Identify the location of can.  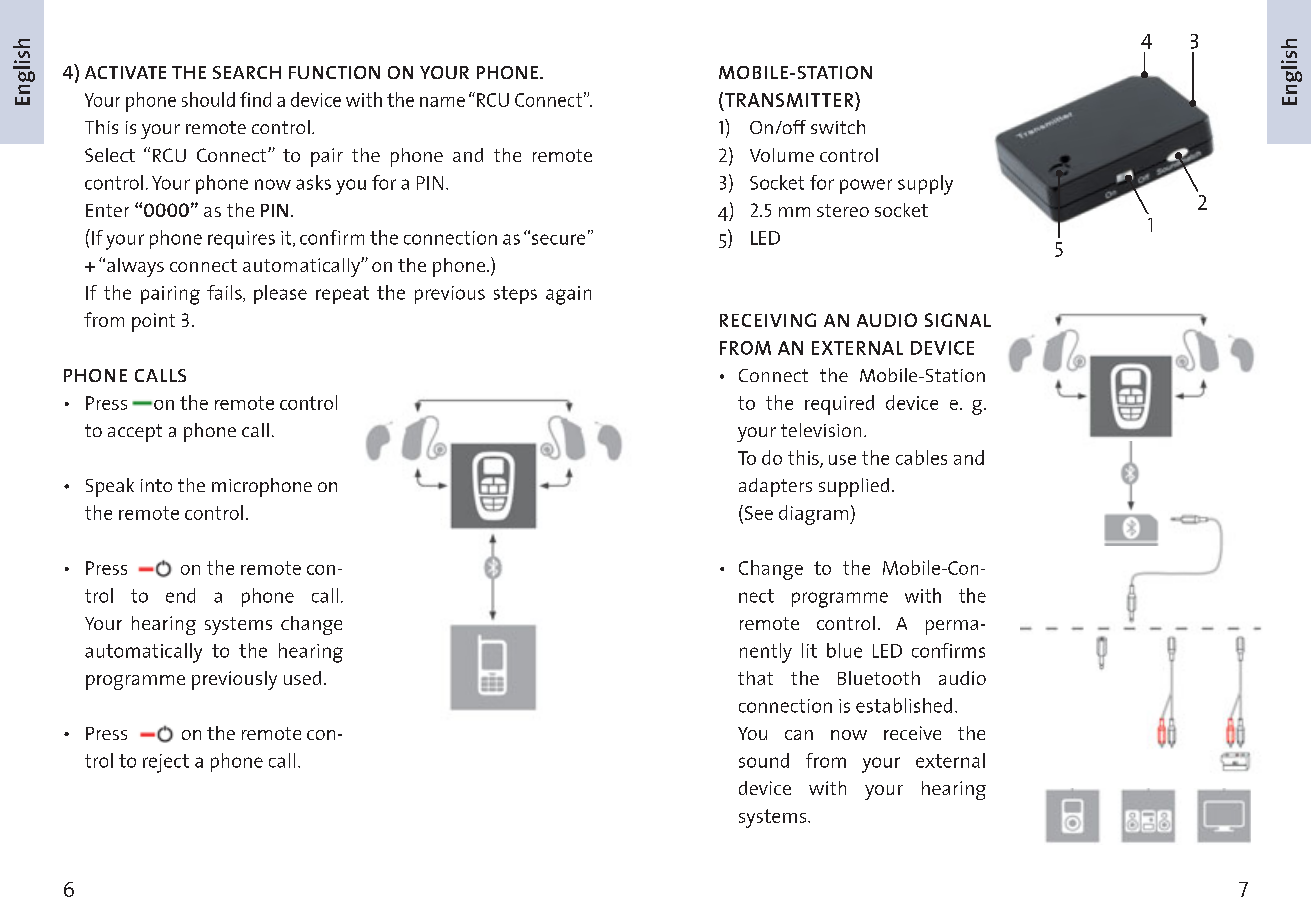
(799, 735).
